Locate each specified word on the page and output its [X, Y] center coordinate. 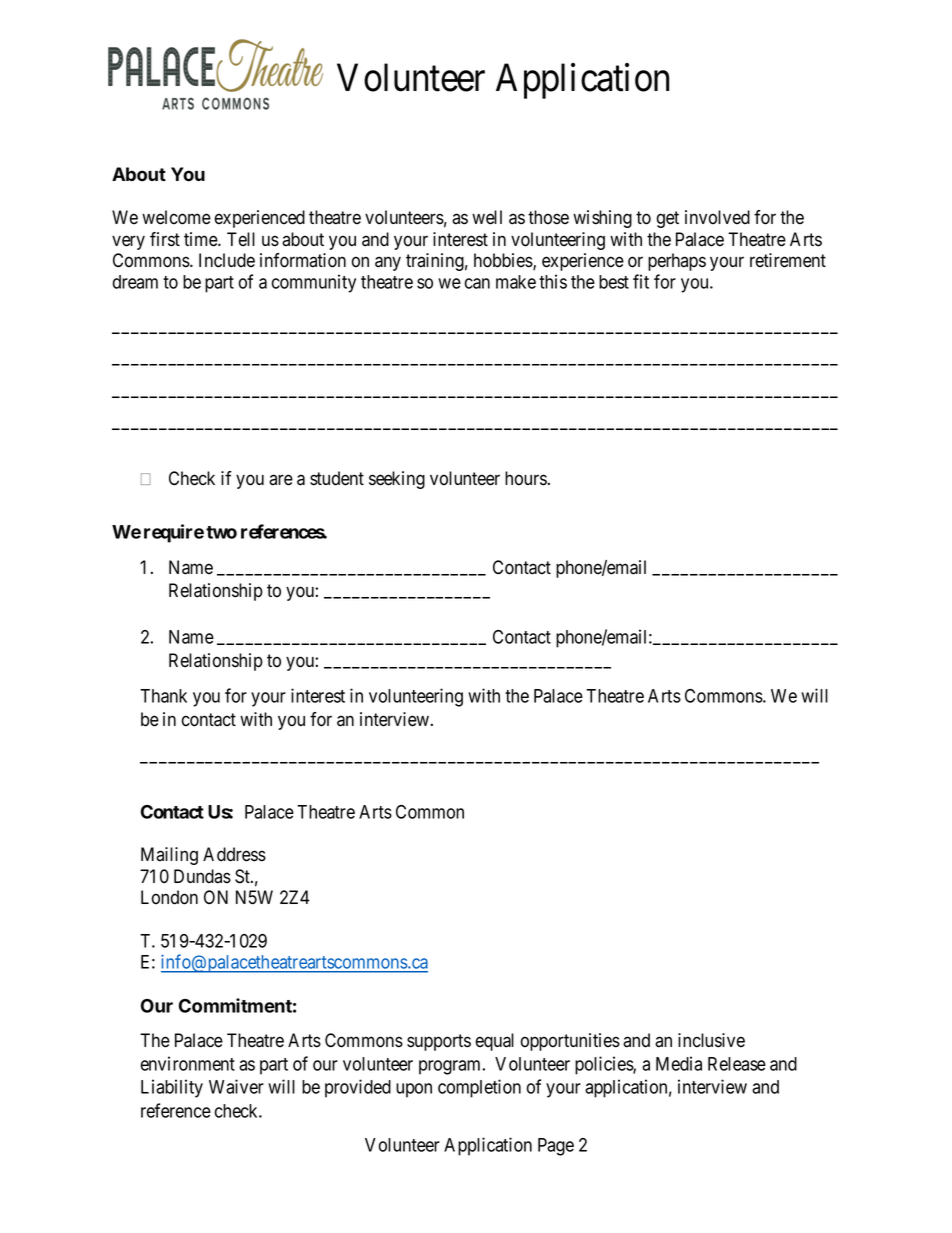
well [487, 217]
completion [479, 1088]
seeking [397, 480]
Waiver [236, 1086]
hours [526, 478]
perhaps [677, 262]
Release [737, 1064]
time [201, 239]
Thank [163, 696]
